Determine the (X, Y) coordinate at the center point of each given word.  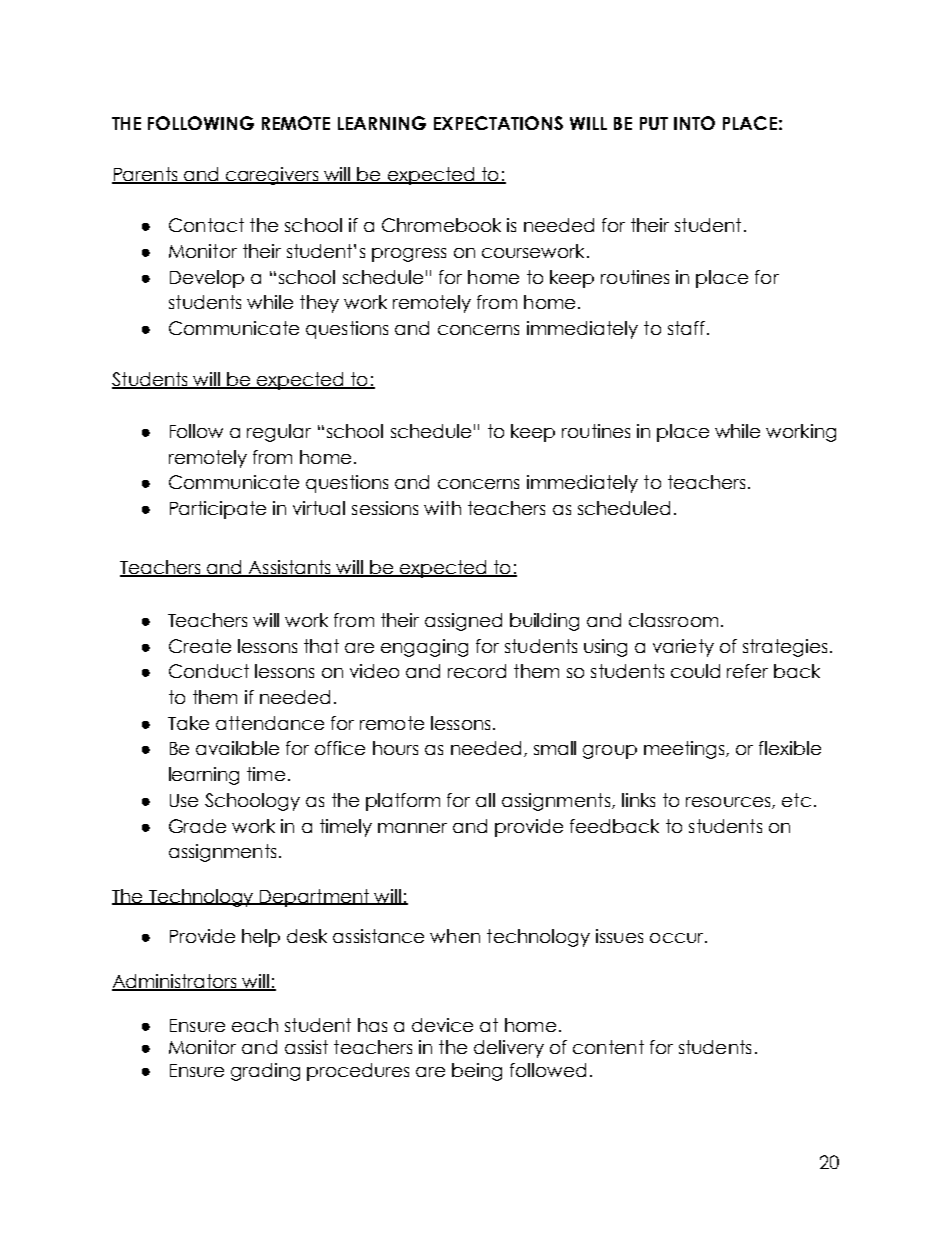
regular (279, 433)
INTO (694, 123)
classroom (673, 620)
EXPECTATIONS (498, 123)
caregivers (272, 176)
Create (200, 646)
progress (409, 255)
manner (412, 828)
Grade (197, 826)
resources (729, 803)
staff (686, 328)
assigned (463, 622)
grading (265, 1072)
